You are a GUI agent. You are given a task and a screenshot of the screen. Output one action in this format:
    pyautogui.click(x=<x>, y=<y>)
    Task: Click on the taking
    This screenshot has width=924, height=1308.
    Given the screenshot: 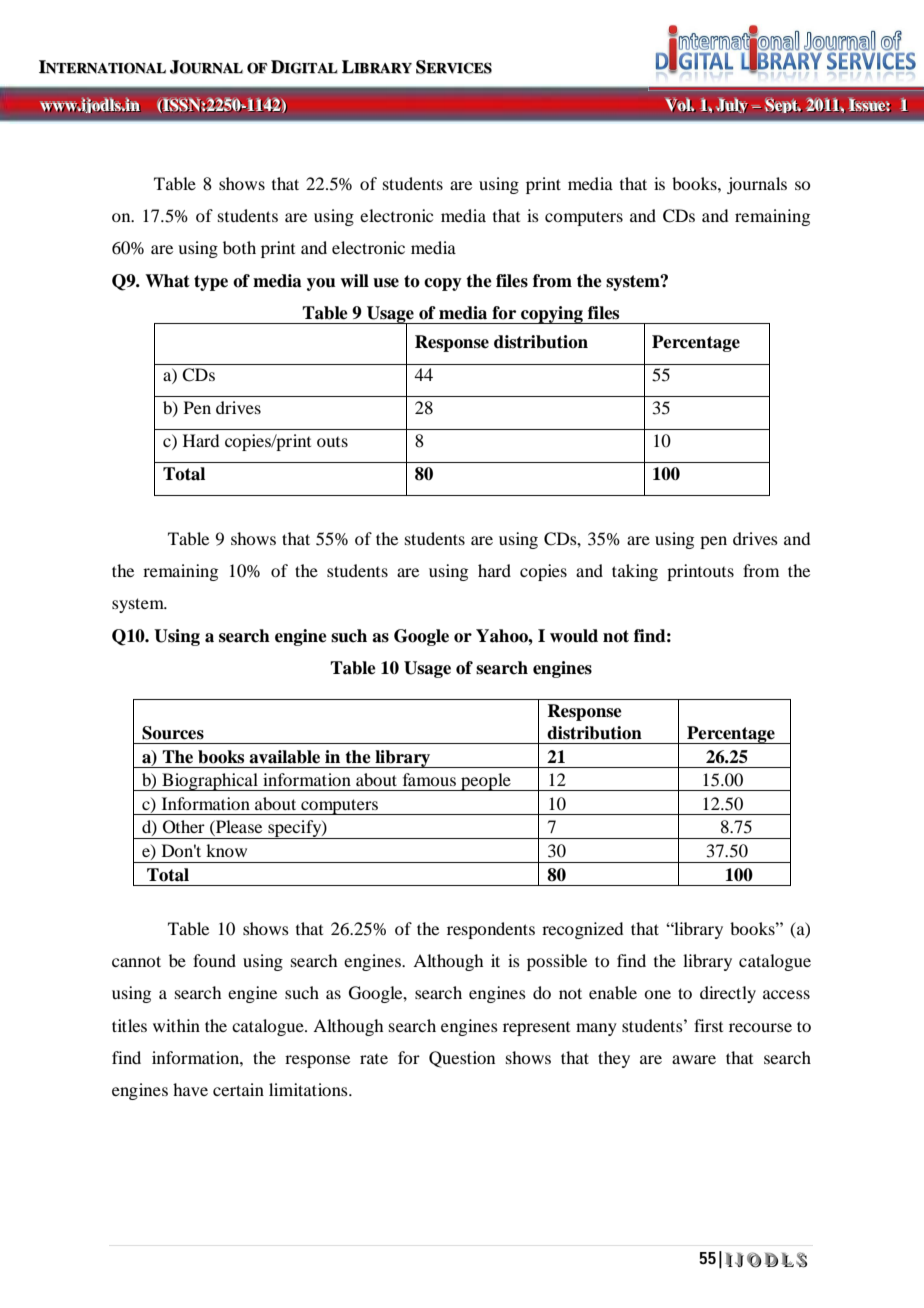 What is the action you would take?
    pyautogui.click(x=635, y=572)
